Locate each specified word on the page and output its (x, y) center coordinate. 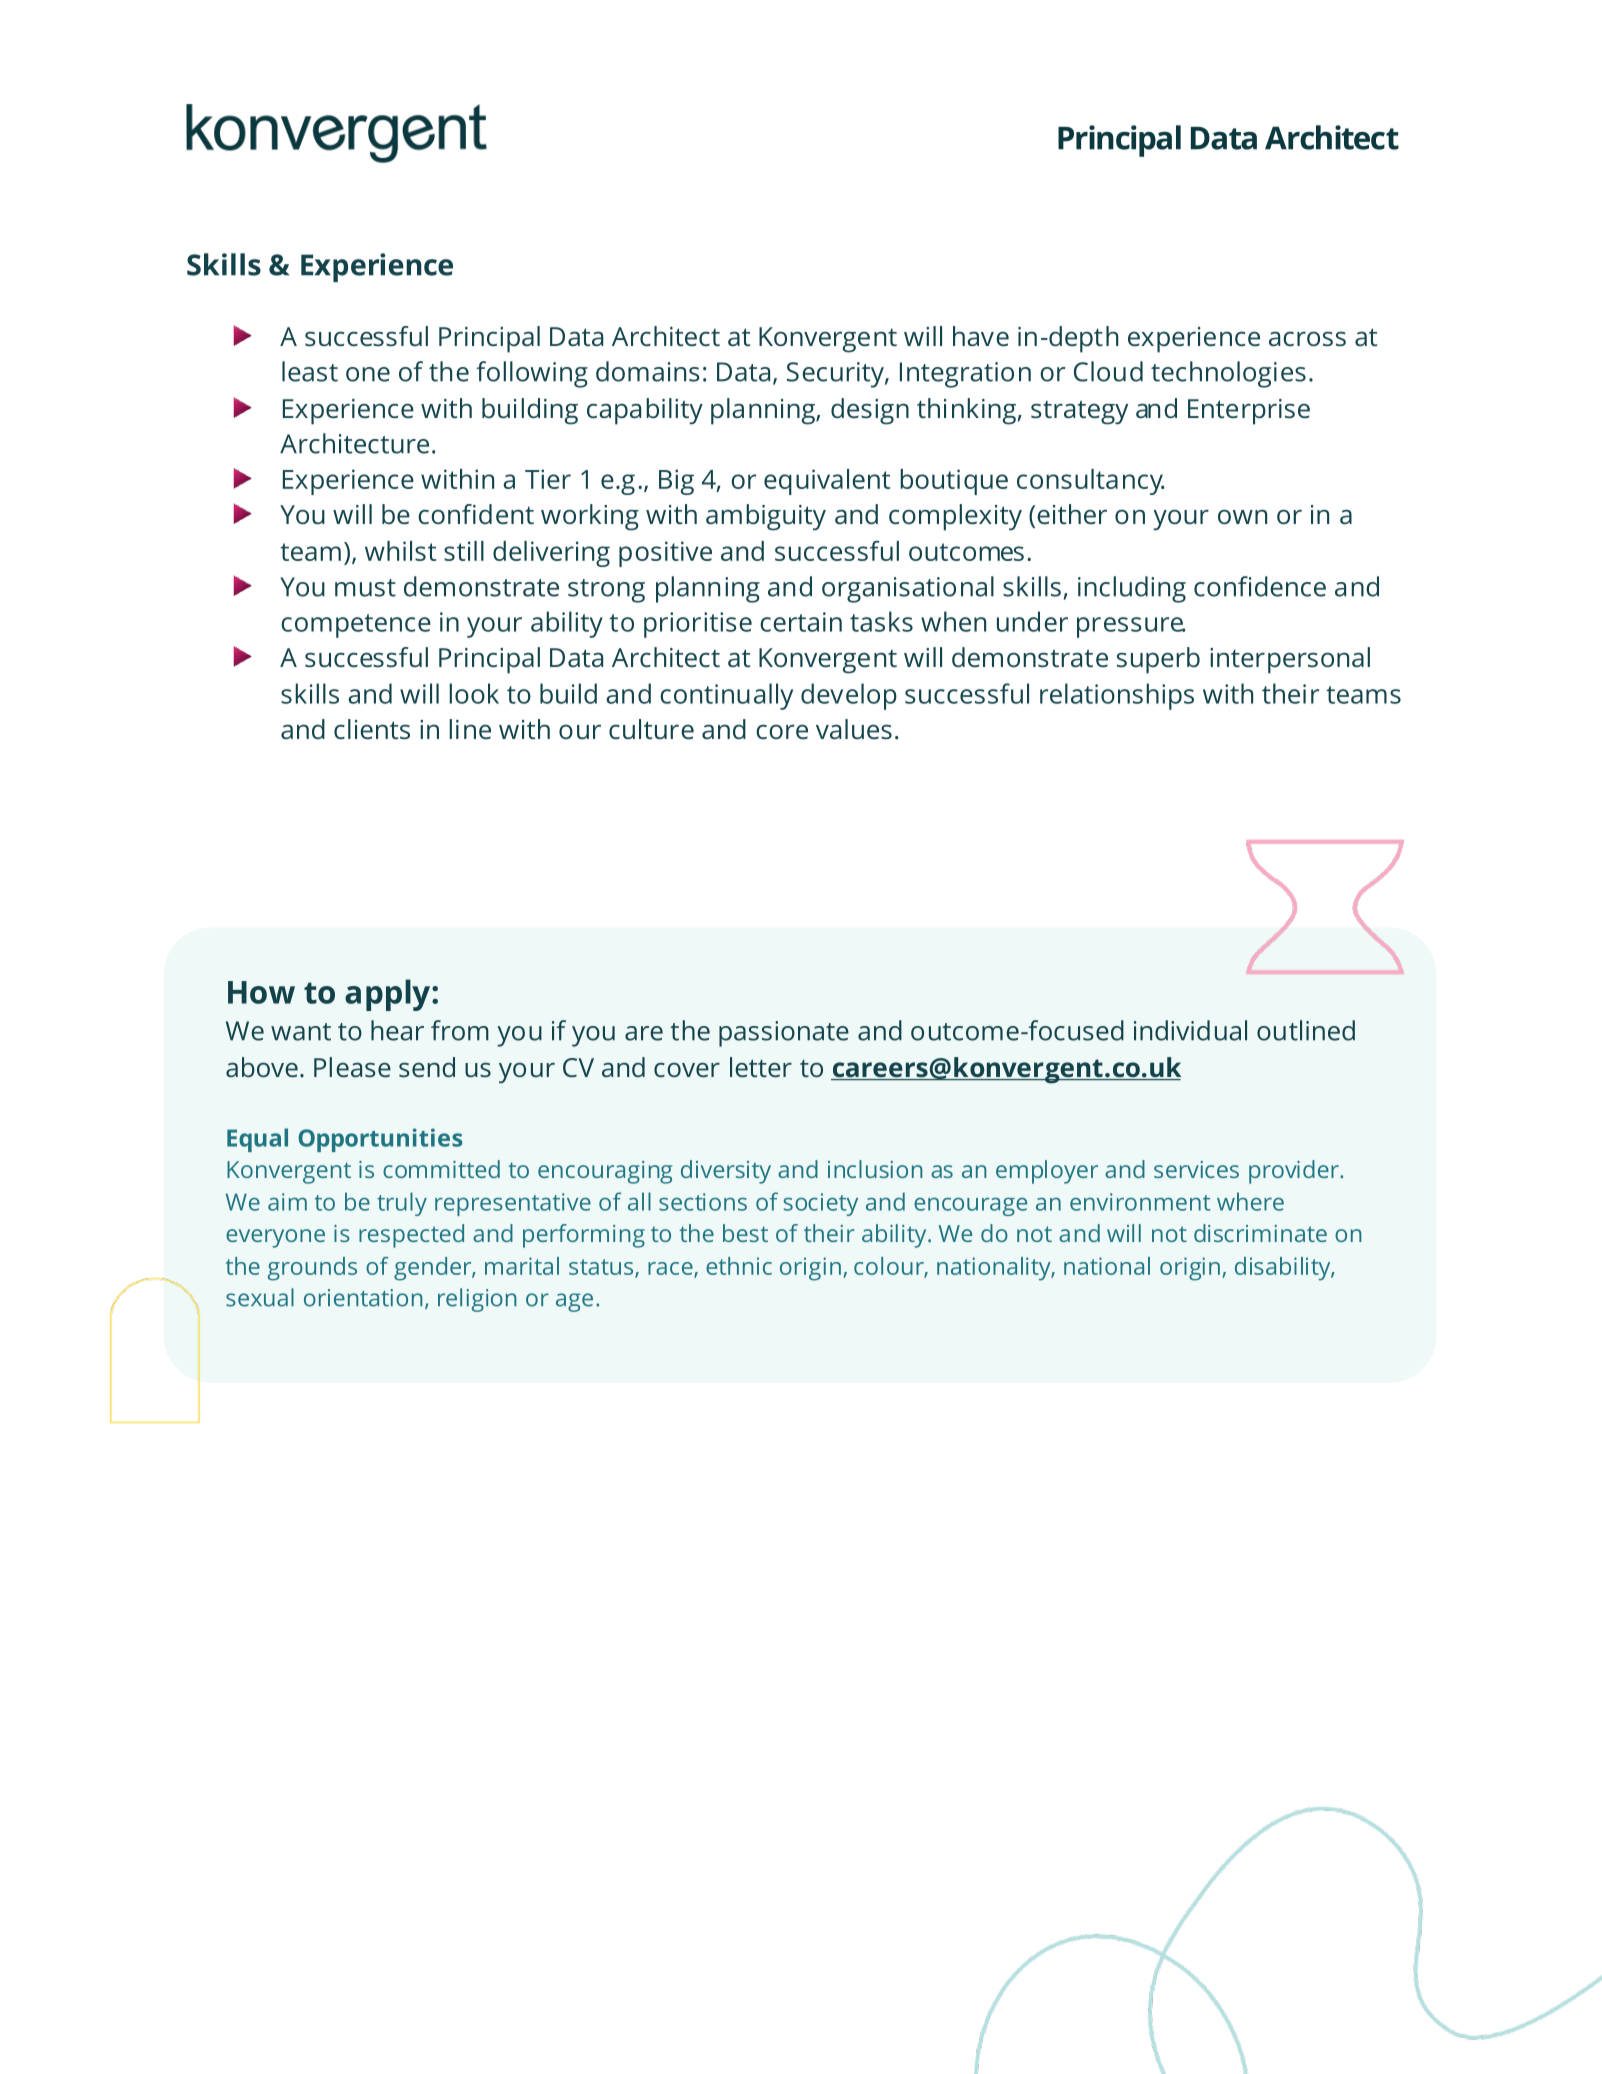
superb (1158, 660)
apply (389, 995)
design (870, 411)
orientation (363, 1298)
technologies (1228, 374)
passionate (784, 1034)
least (310, 371)
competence (356, 626)
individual (1190, 1030)
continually (726, 696)
